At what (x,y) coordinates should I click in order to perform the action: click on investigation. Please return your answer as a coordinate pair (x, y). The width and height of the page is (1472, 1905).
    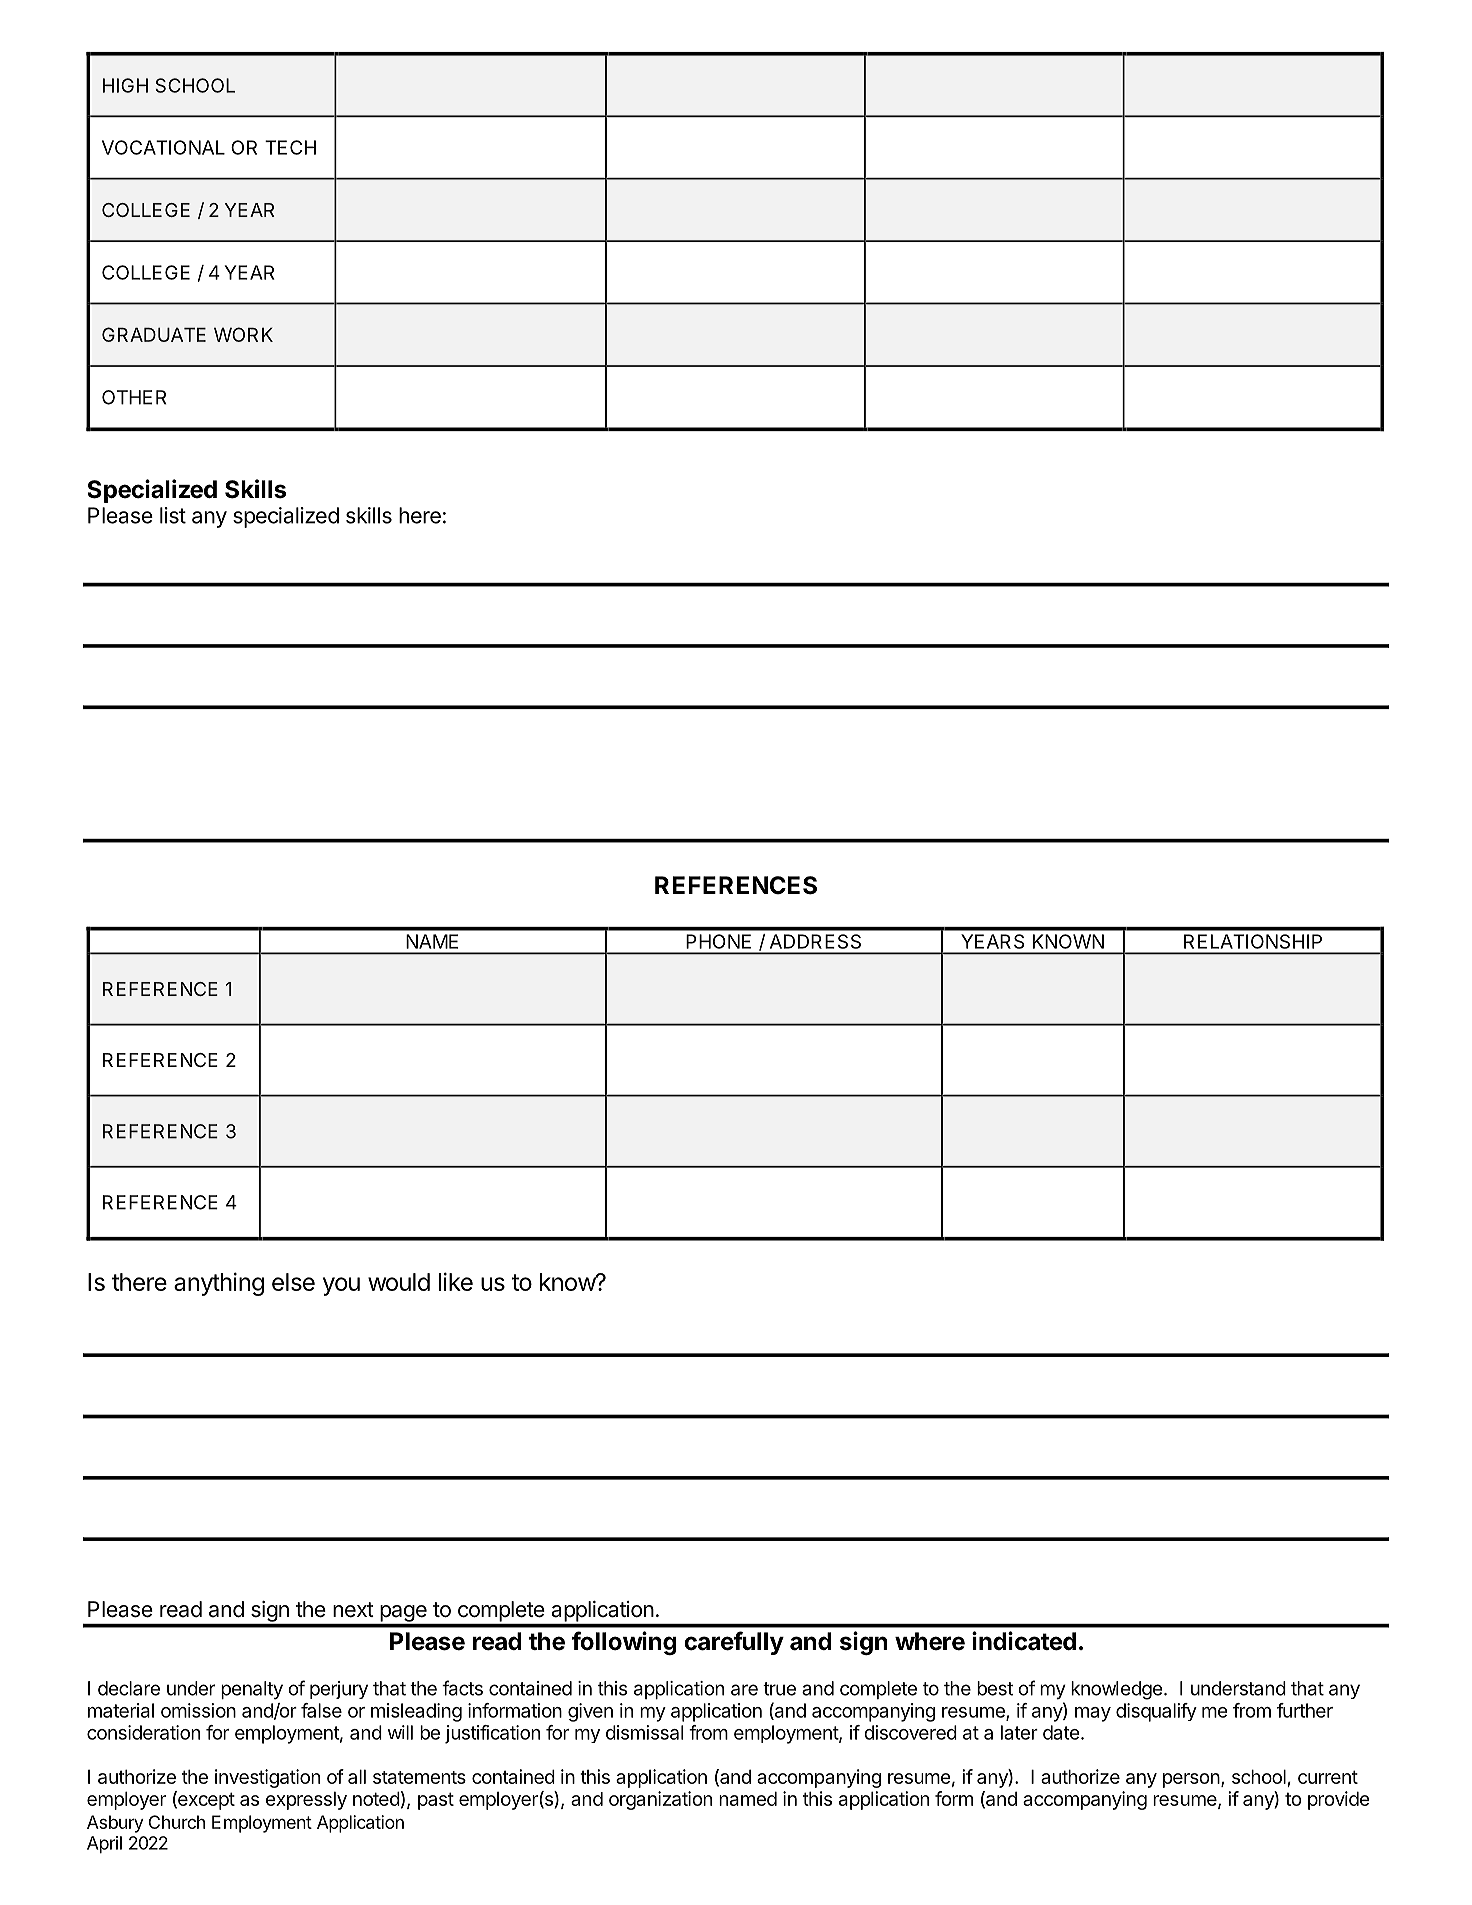
    Looking at the image, I should click on (267, 1778).
